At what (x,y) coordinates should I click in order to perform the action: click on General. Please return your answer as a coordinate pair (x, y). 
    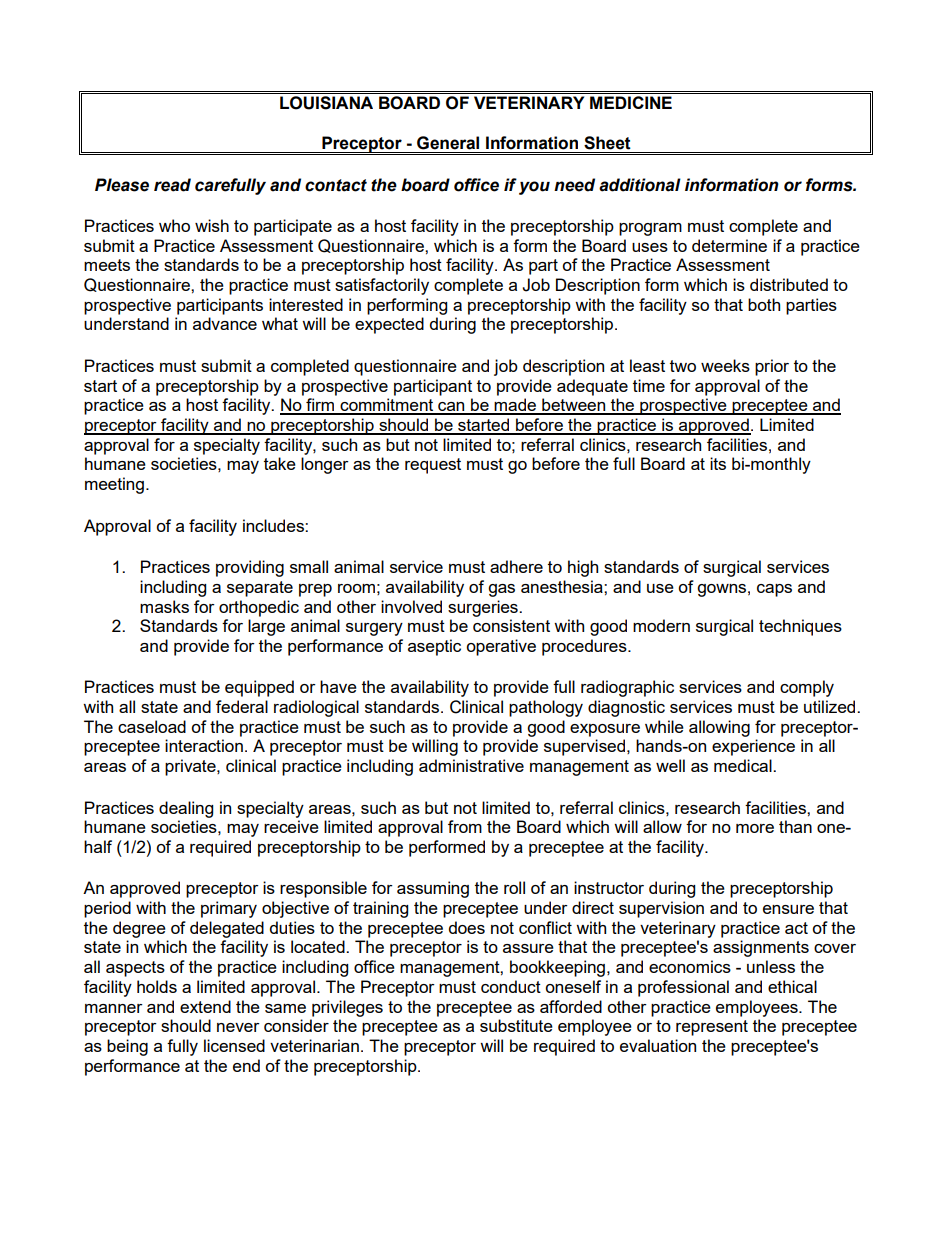
    Looking at the image, I should click on (448, 143).
